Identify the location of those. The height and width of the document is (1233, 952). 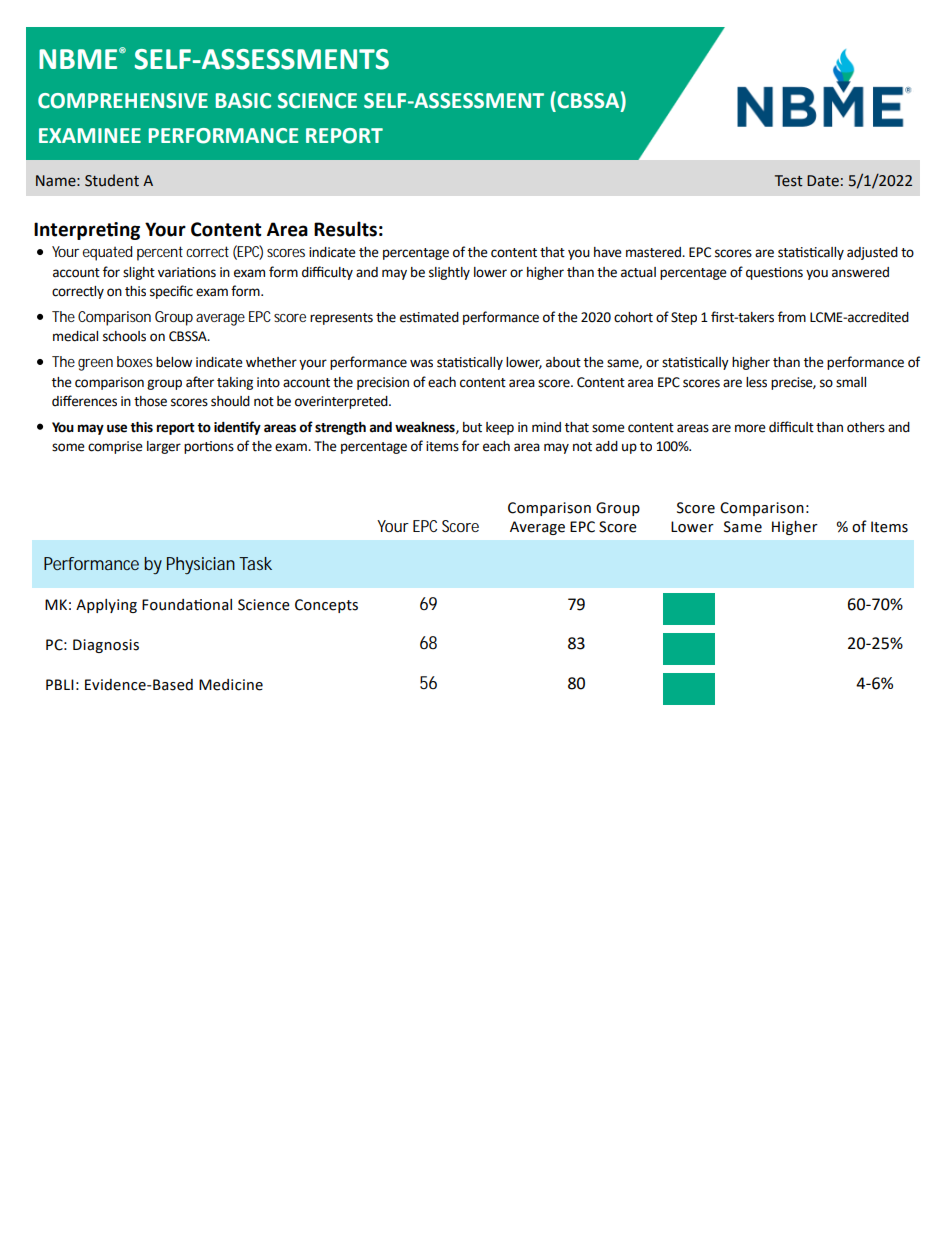
(150, 401).
